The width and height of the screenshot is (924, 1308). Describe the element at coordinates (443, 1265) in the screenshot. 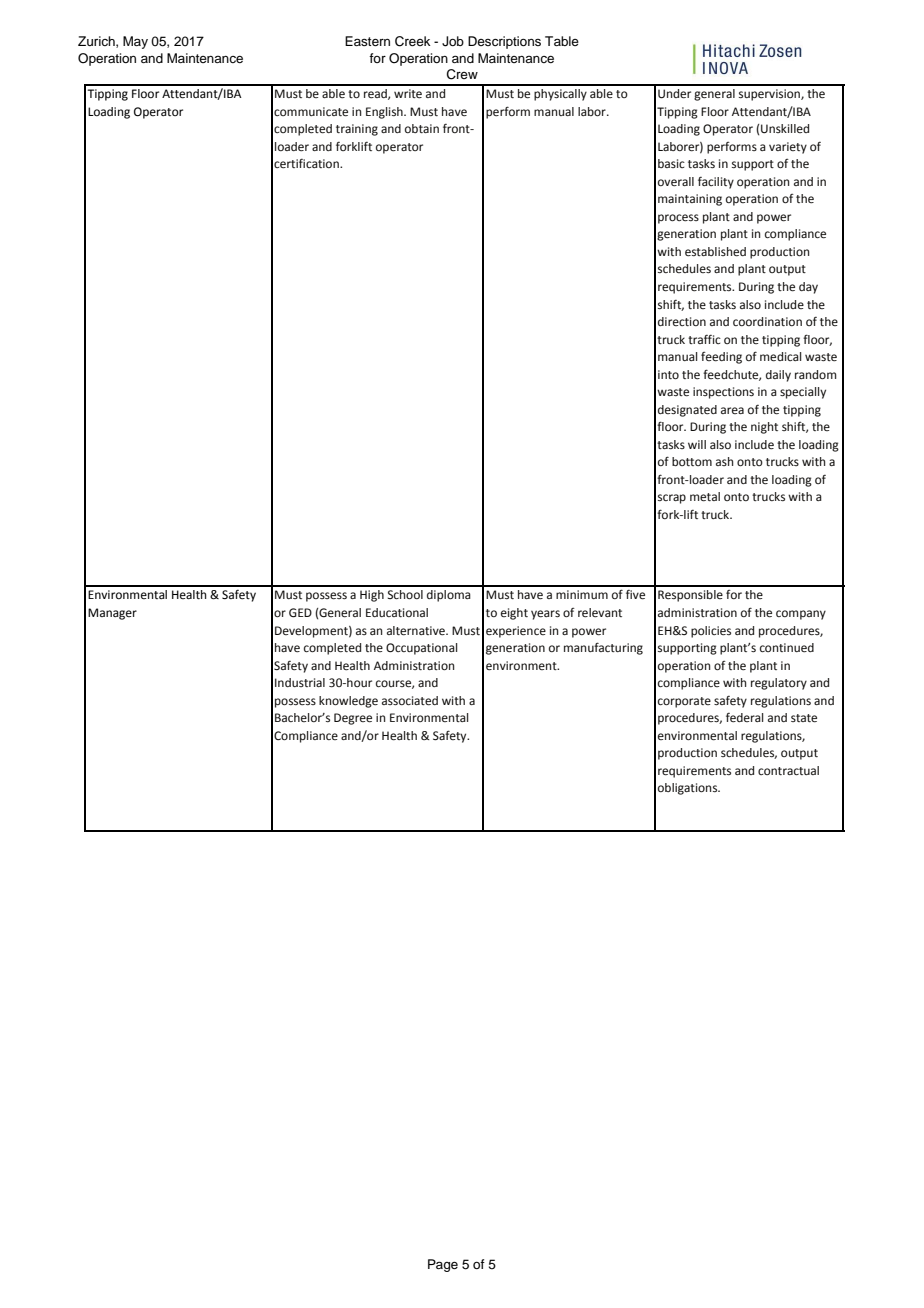

I see `Page` at that location.
